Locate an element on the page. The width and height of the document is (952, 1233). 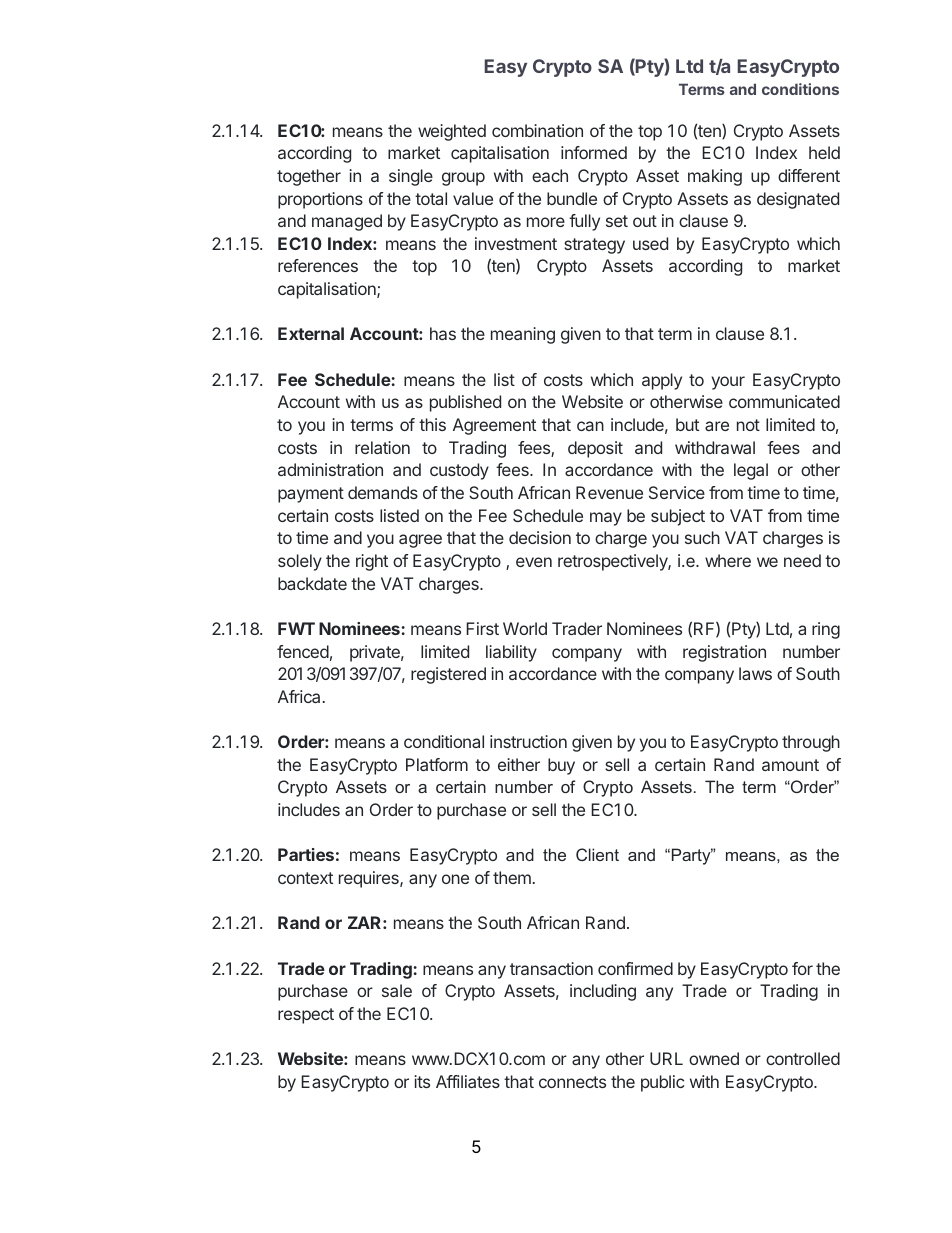
combination is located at coordinates (537, 130).
